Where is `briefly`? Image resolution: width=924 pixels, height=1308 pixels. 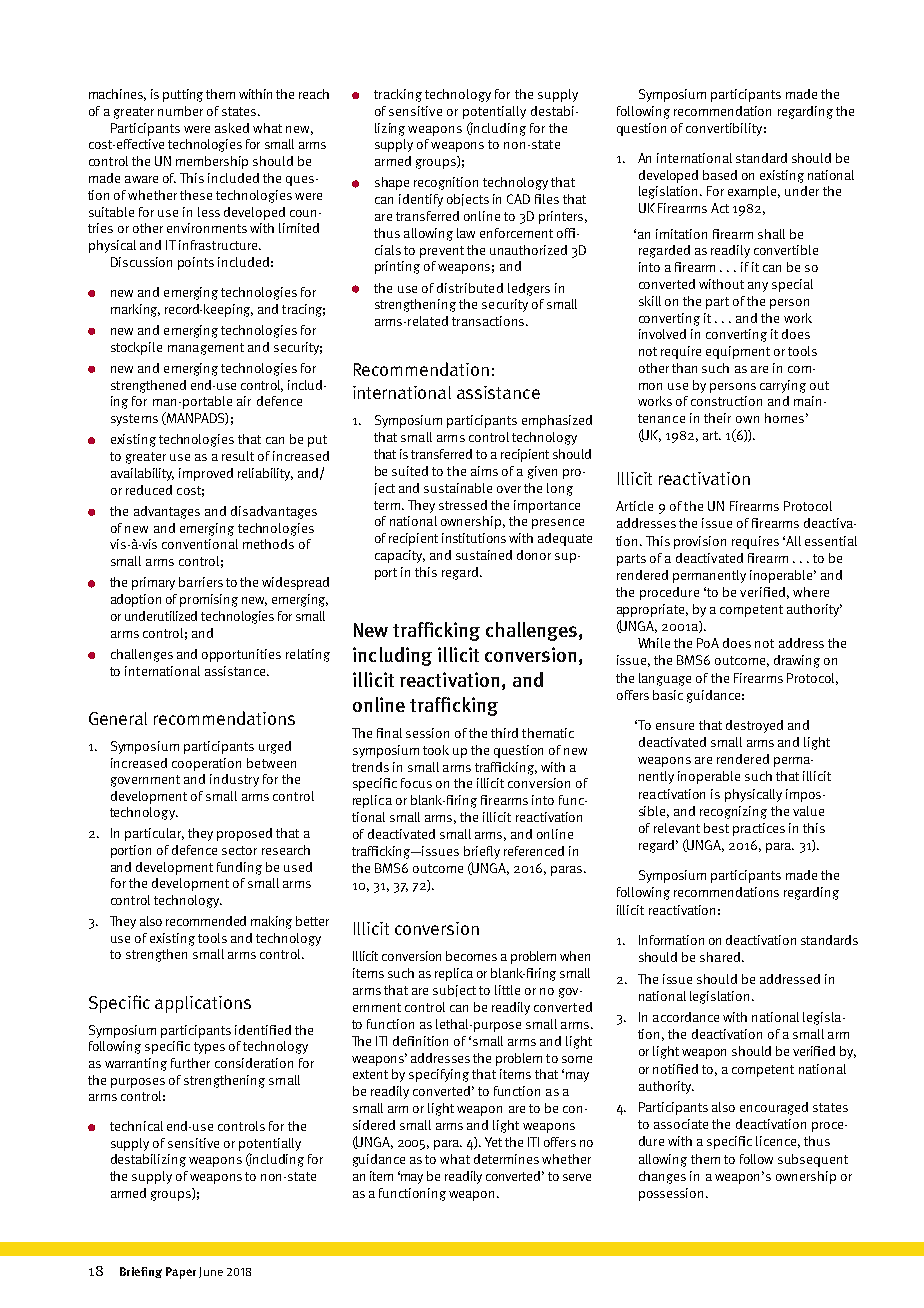
briefly is located at coordinates (482, 852).
